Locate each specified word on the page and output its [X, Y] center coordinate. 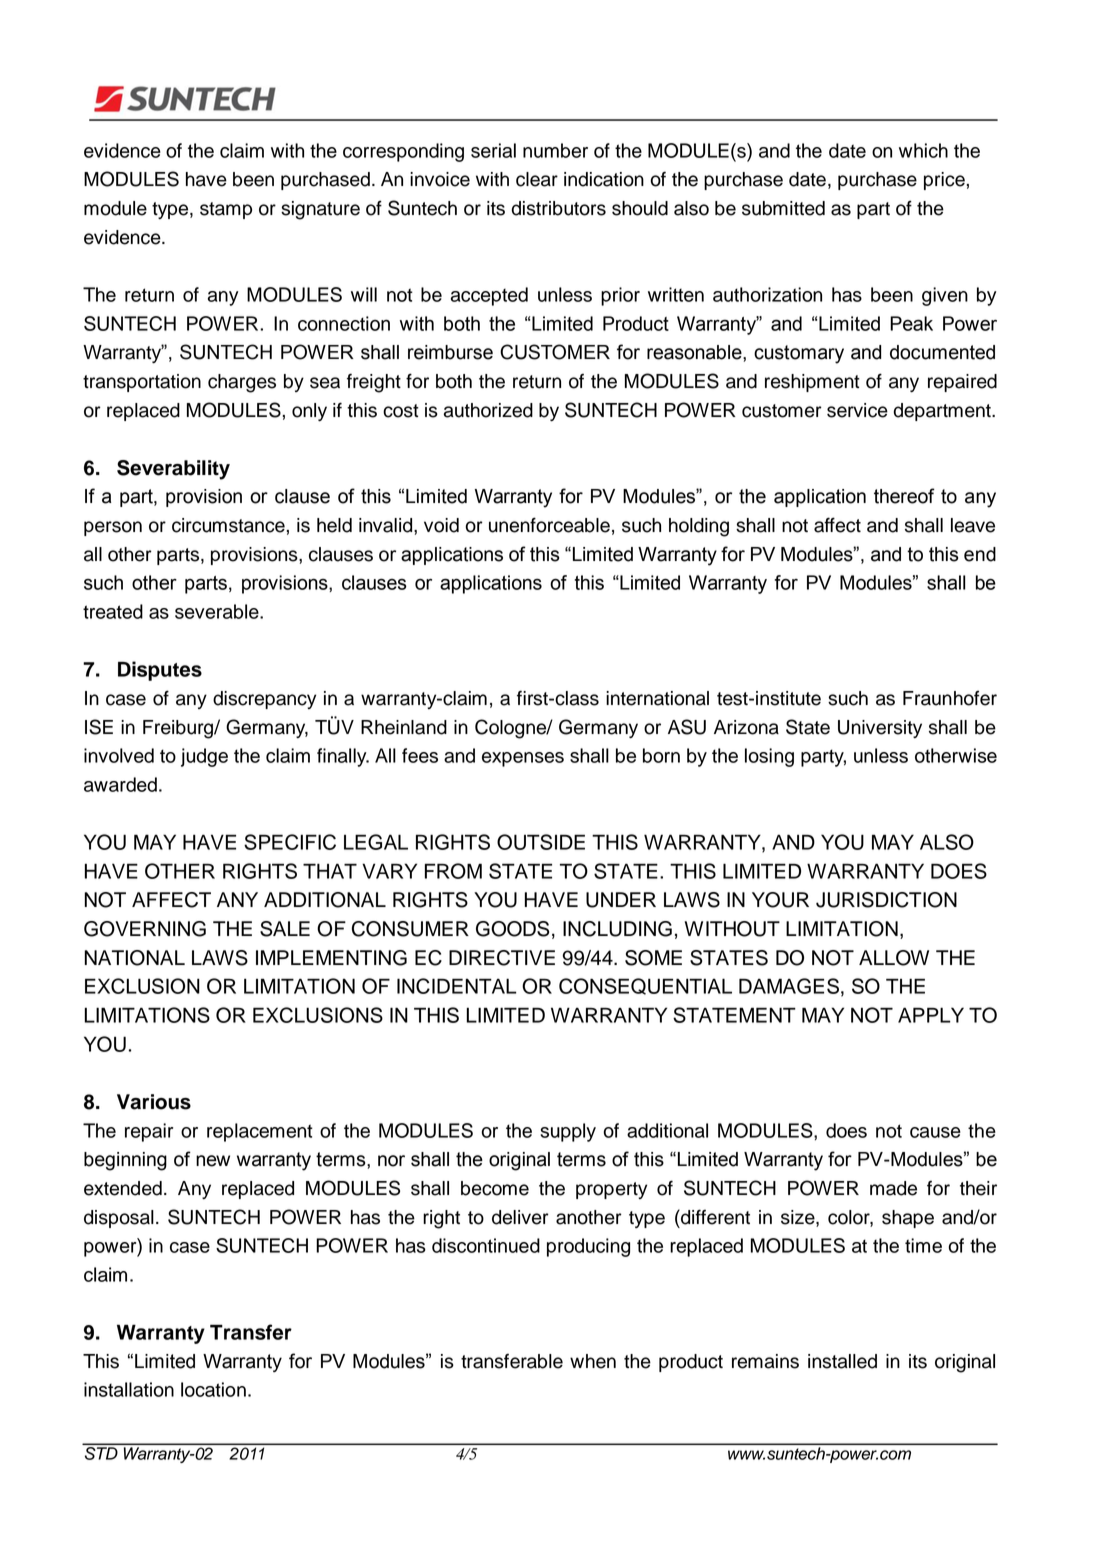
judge [204, 757]
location [213, 1389]
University [880, 729]
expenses [523, 759]
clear [537, 179]
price [944, 181]
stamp [226, 210]
